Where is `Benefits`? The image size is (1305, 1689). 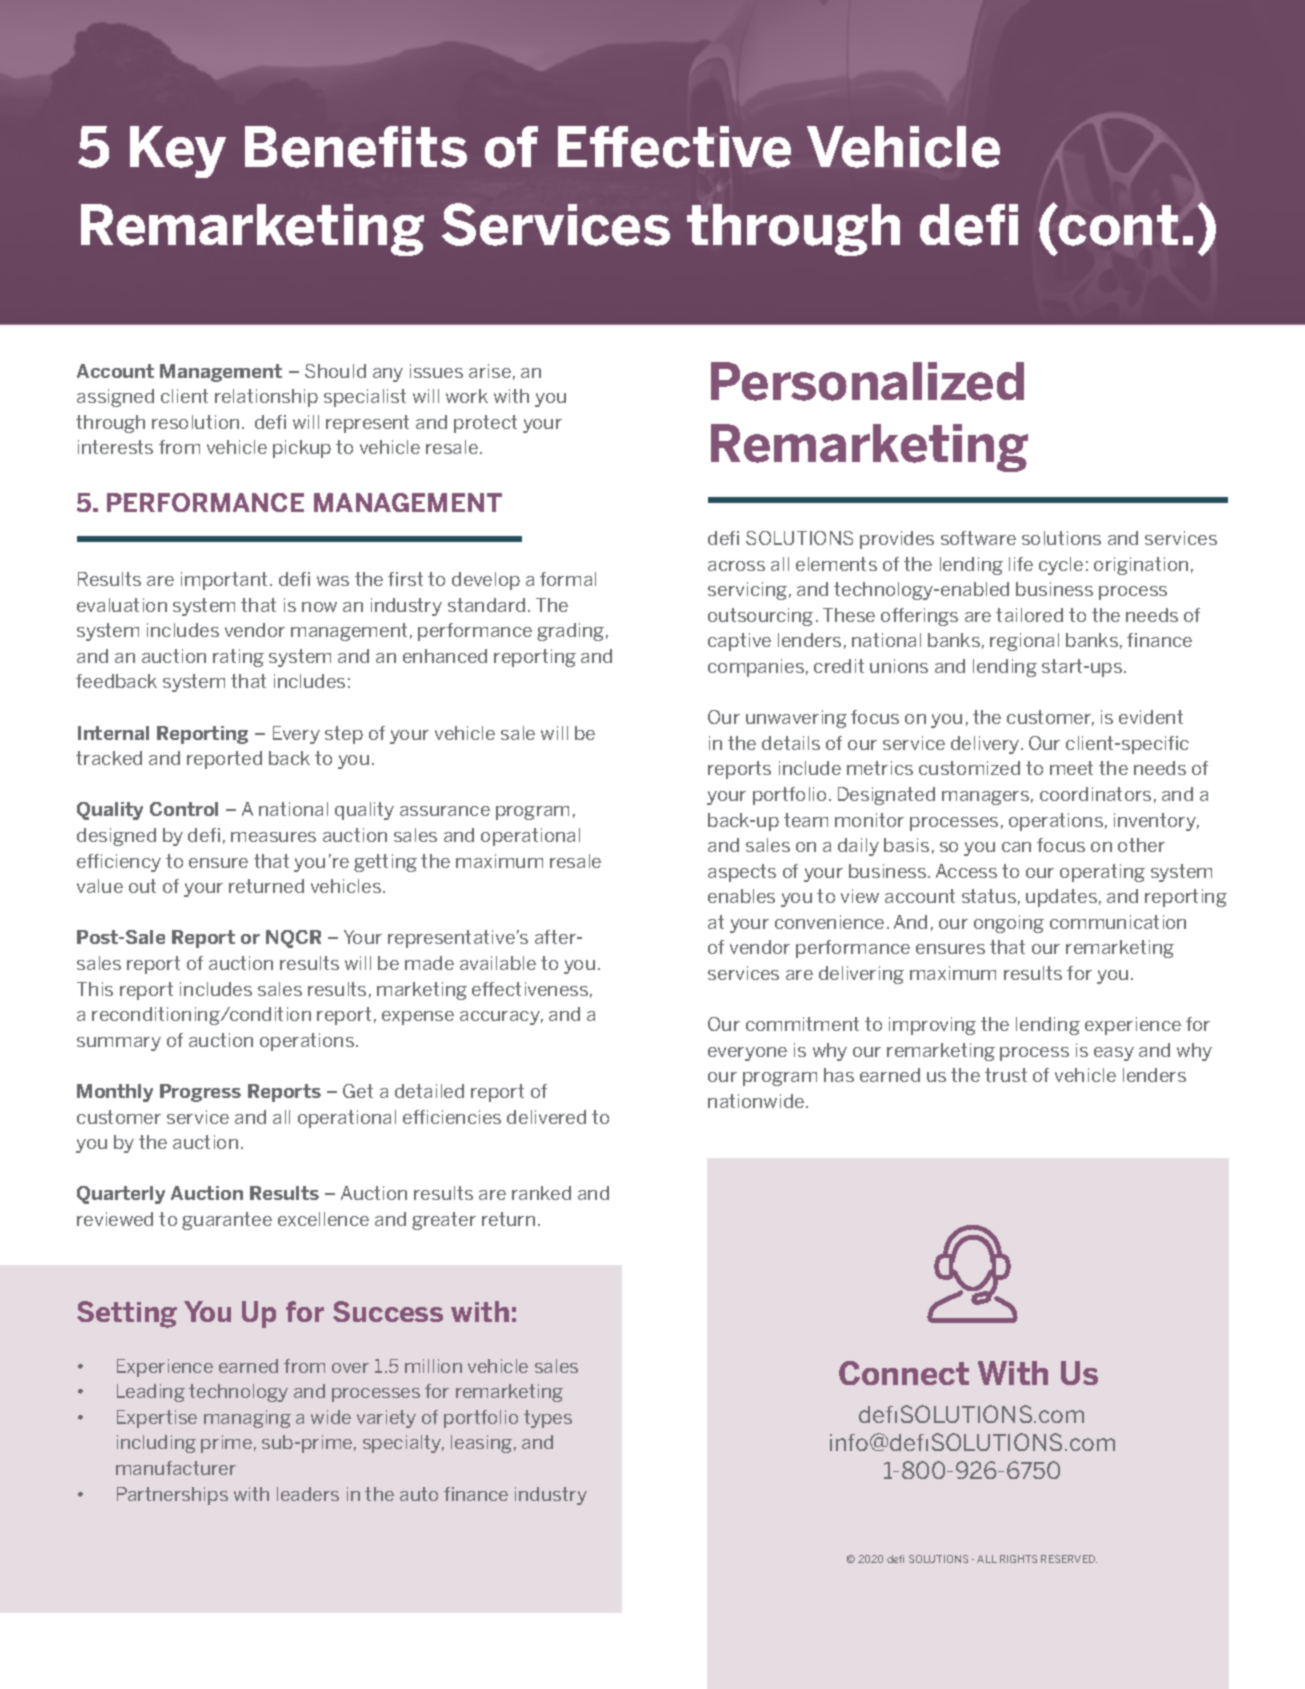 Benefits is located at coordinates (356, 147).
